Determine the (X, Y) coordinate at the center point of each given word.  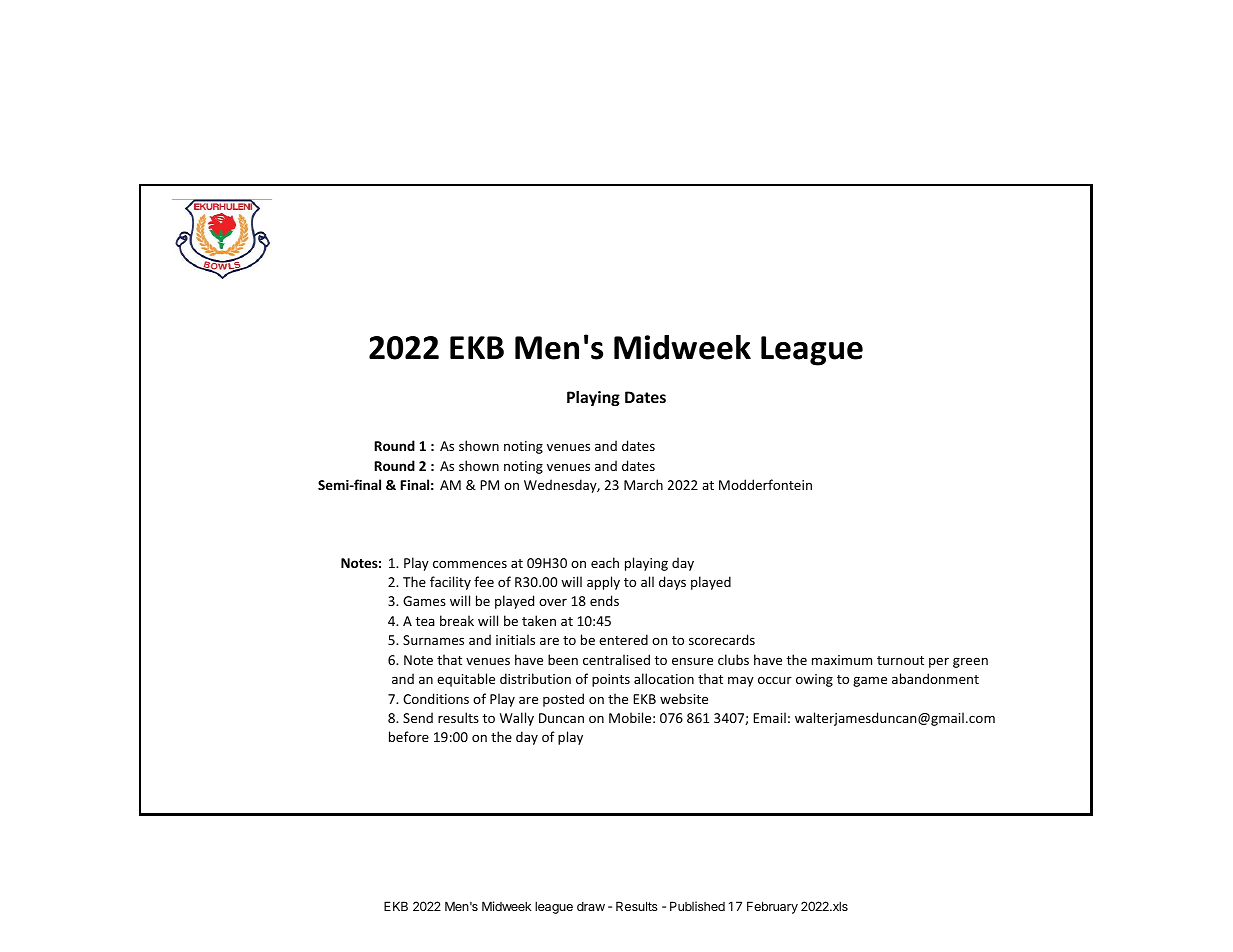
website (684, 698)
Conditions (436, 698)
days (672, 583)
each (605, 562)
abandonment (935, 678)
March (643, 484)
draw (591, 906)
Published (697, 906)
